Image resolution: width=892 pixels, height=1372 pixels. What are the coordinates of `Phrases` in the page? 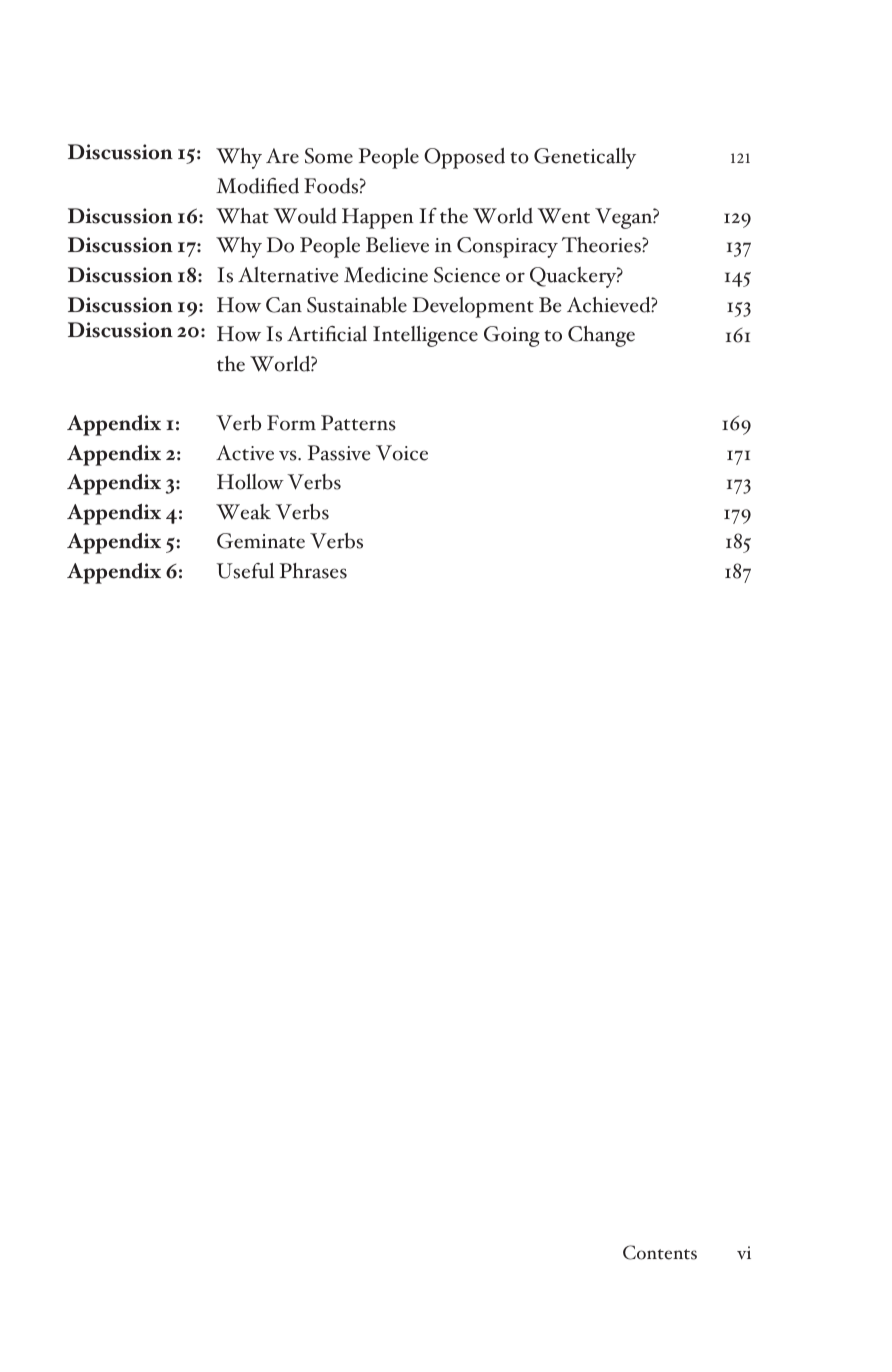 It's located at (313, 571).
